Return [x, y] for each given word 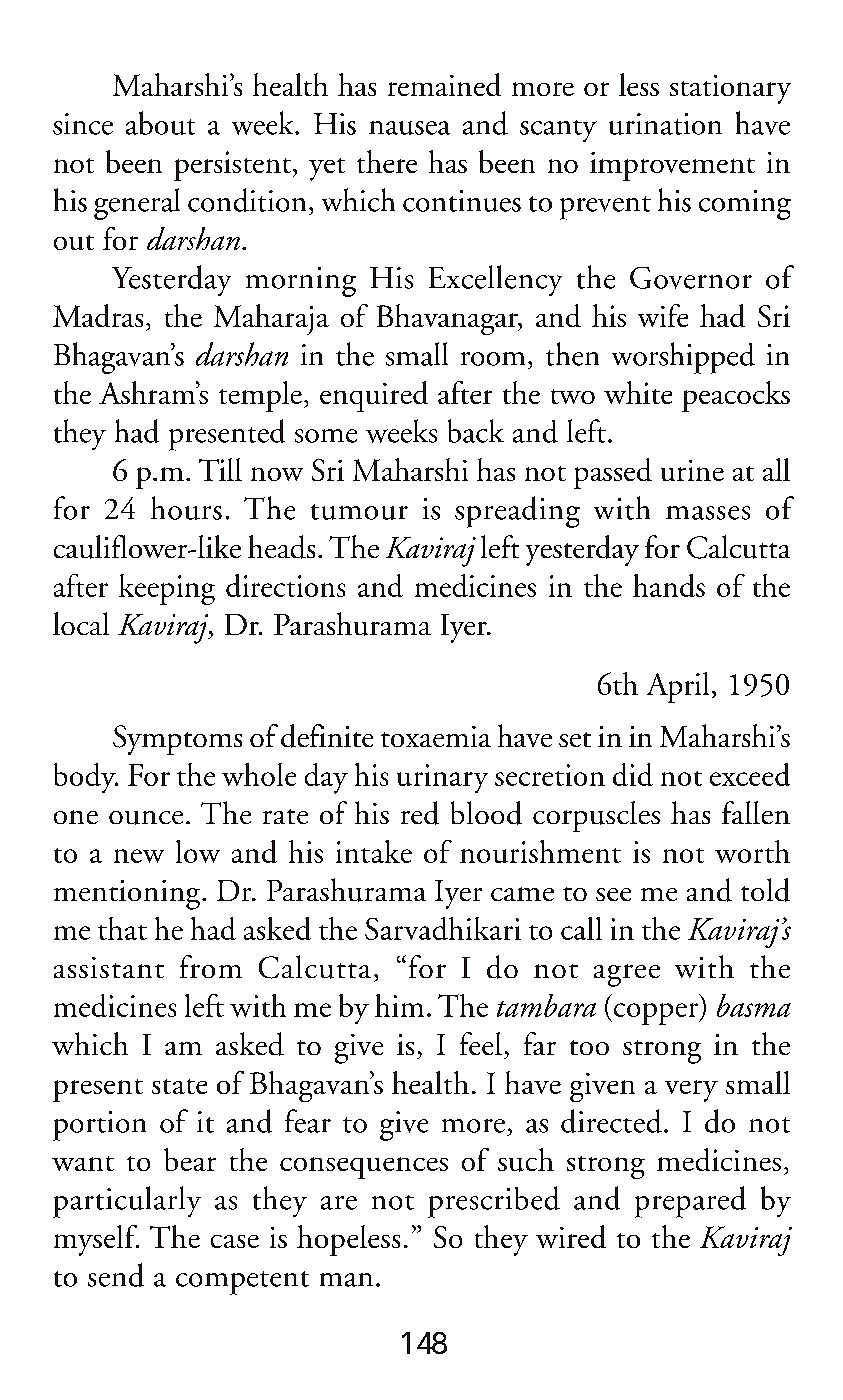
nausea [409, 128]
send [116, 1275]
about [160, 123]
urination [665, 124]
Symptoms [177, 740]
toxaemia [436, 736]
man [346, 1280]
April [678, 687]
